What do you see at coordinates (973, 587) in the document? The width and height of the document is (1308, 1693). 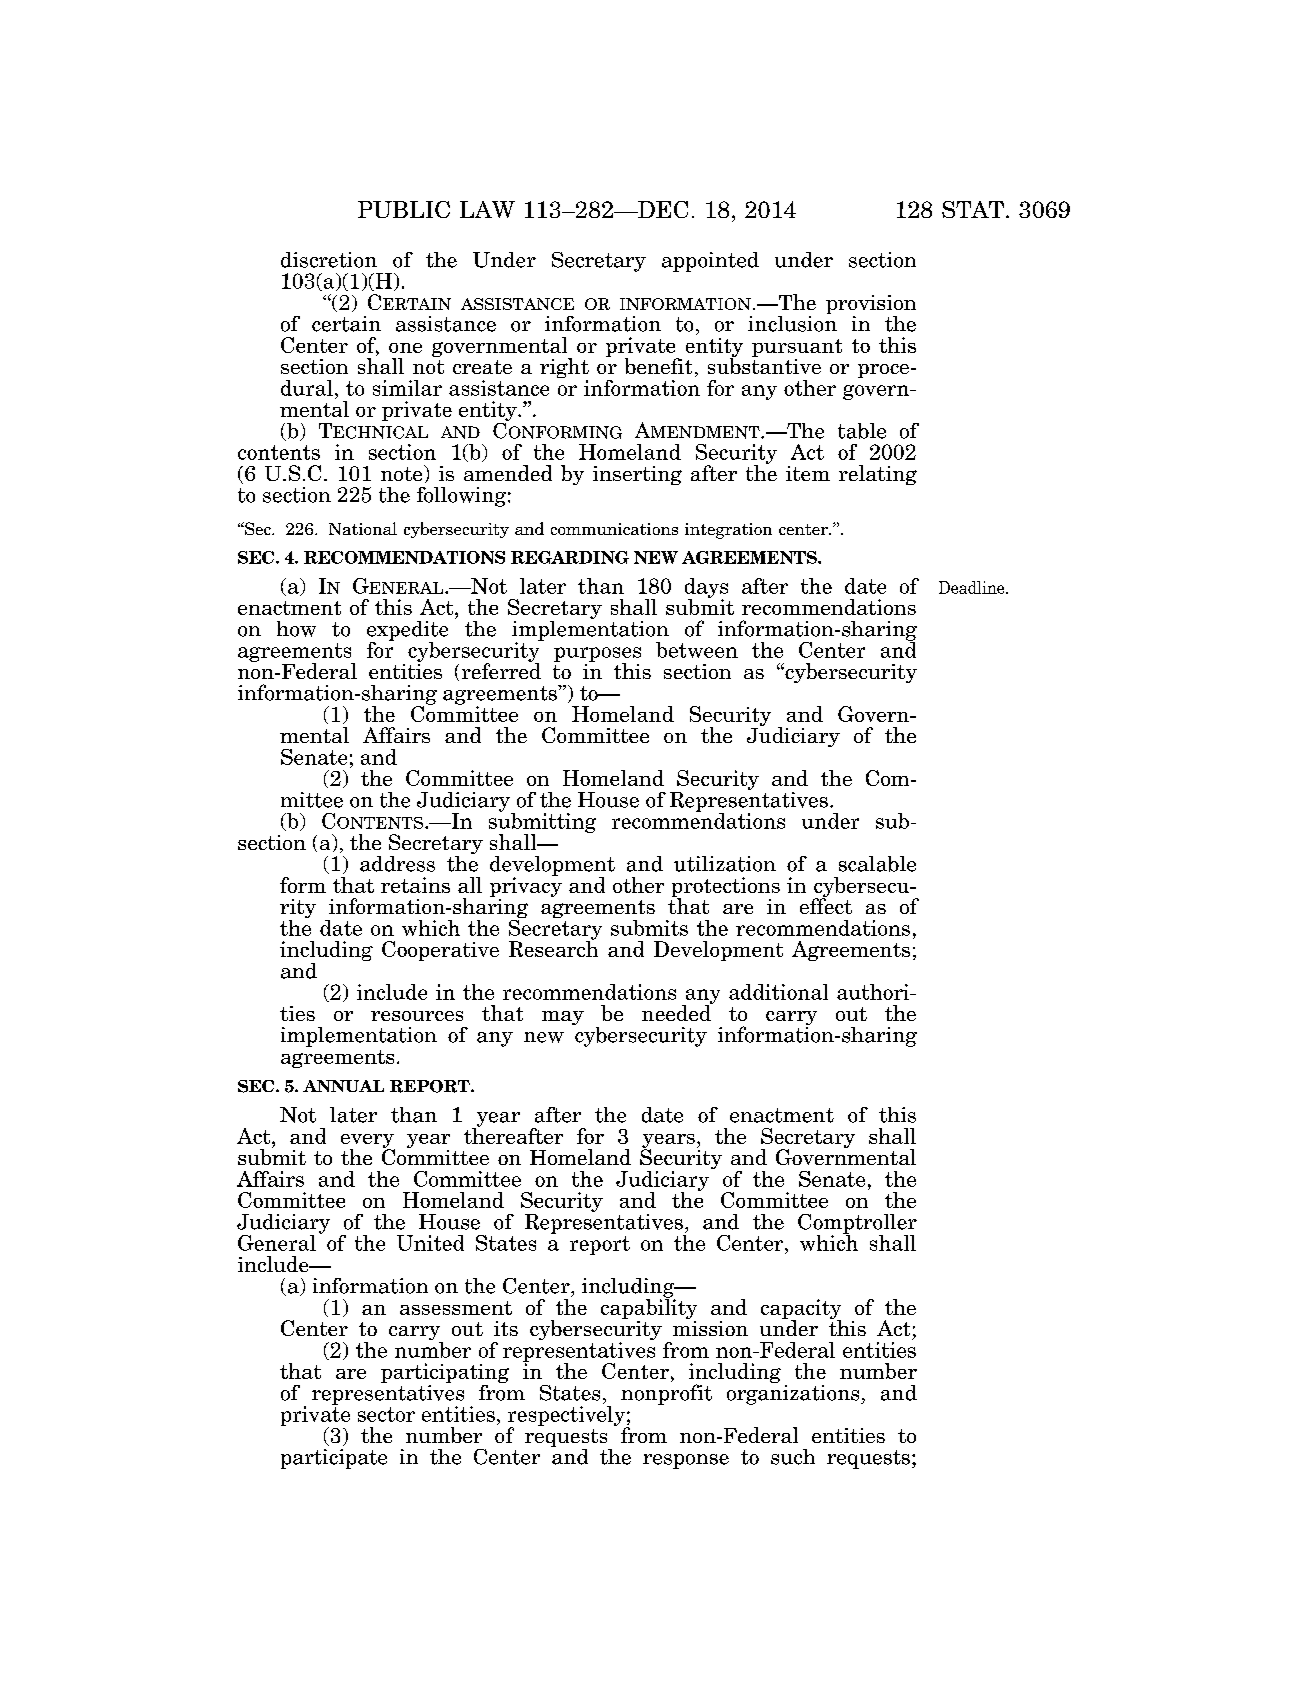 I see `Deadline` at bounding box center [973, 587].
